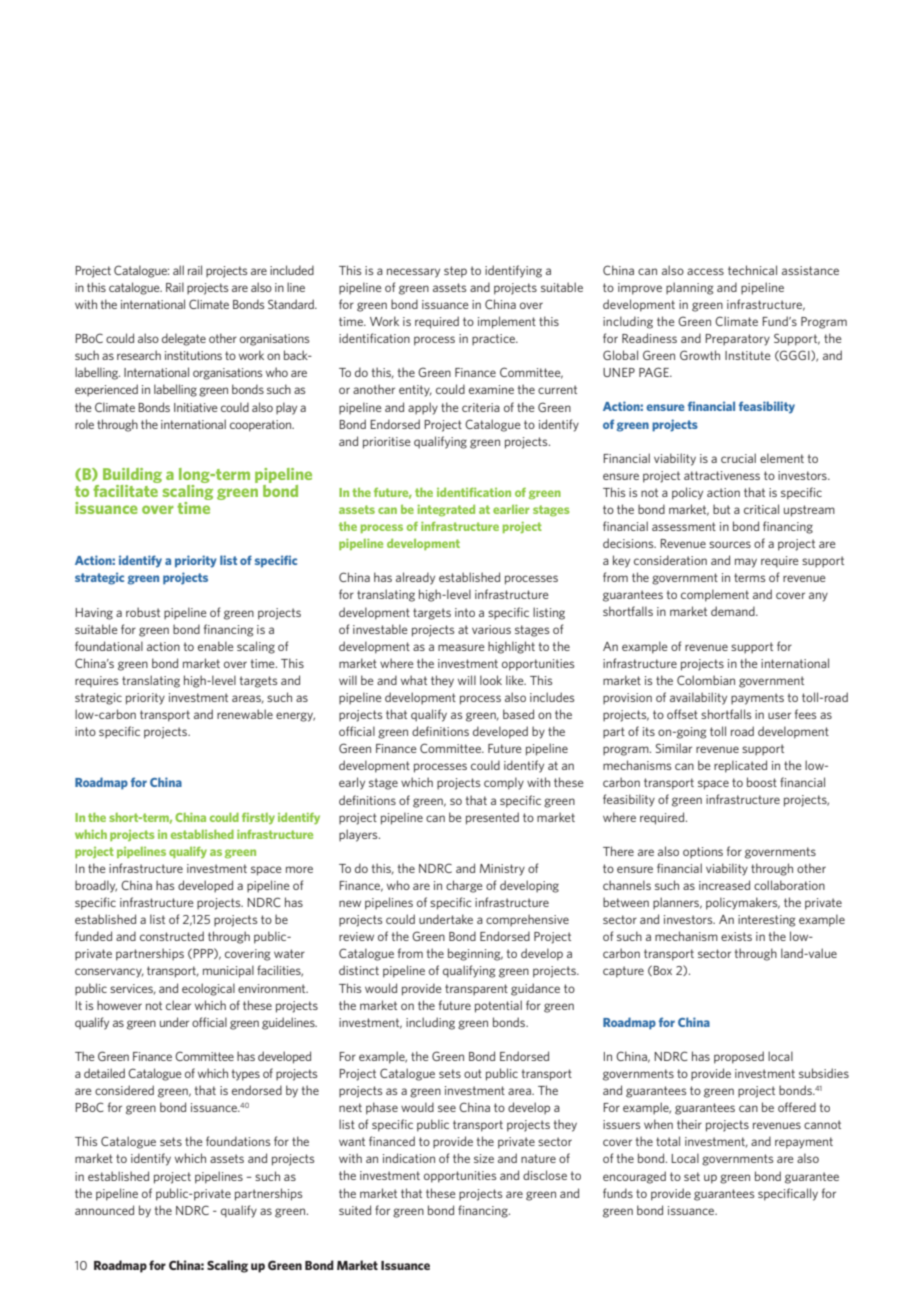  Describe the element at coordinates (415, 578) in the page. I see `already` at that location.
